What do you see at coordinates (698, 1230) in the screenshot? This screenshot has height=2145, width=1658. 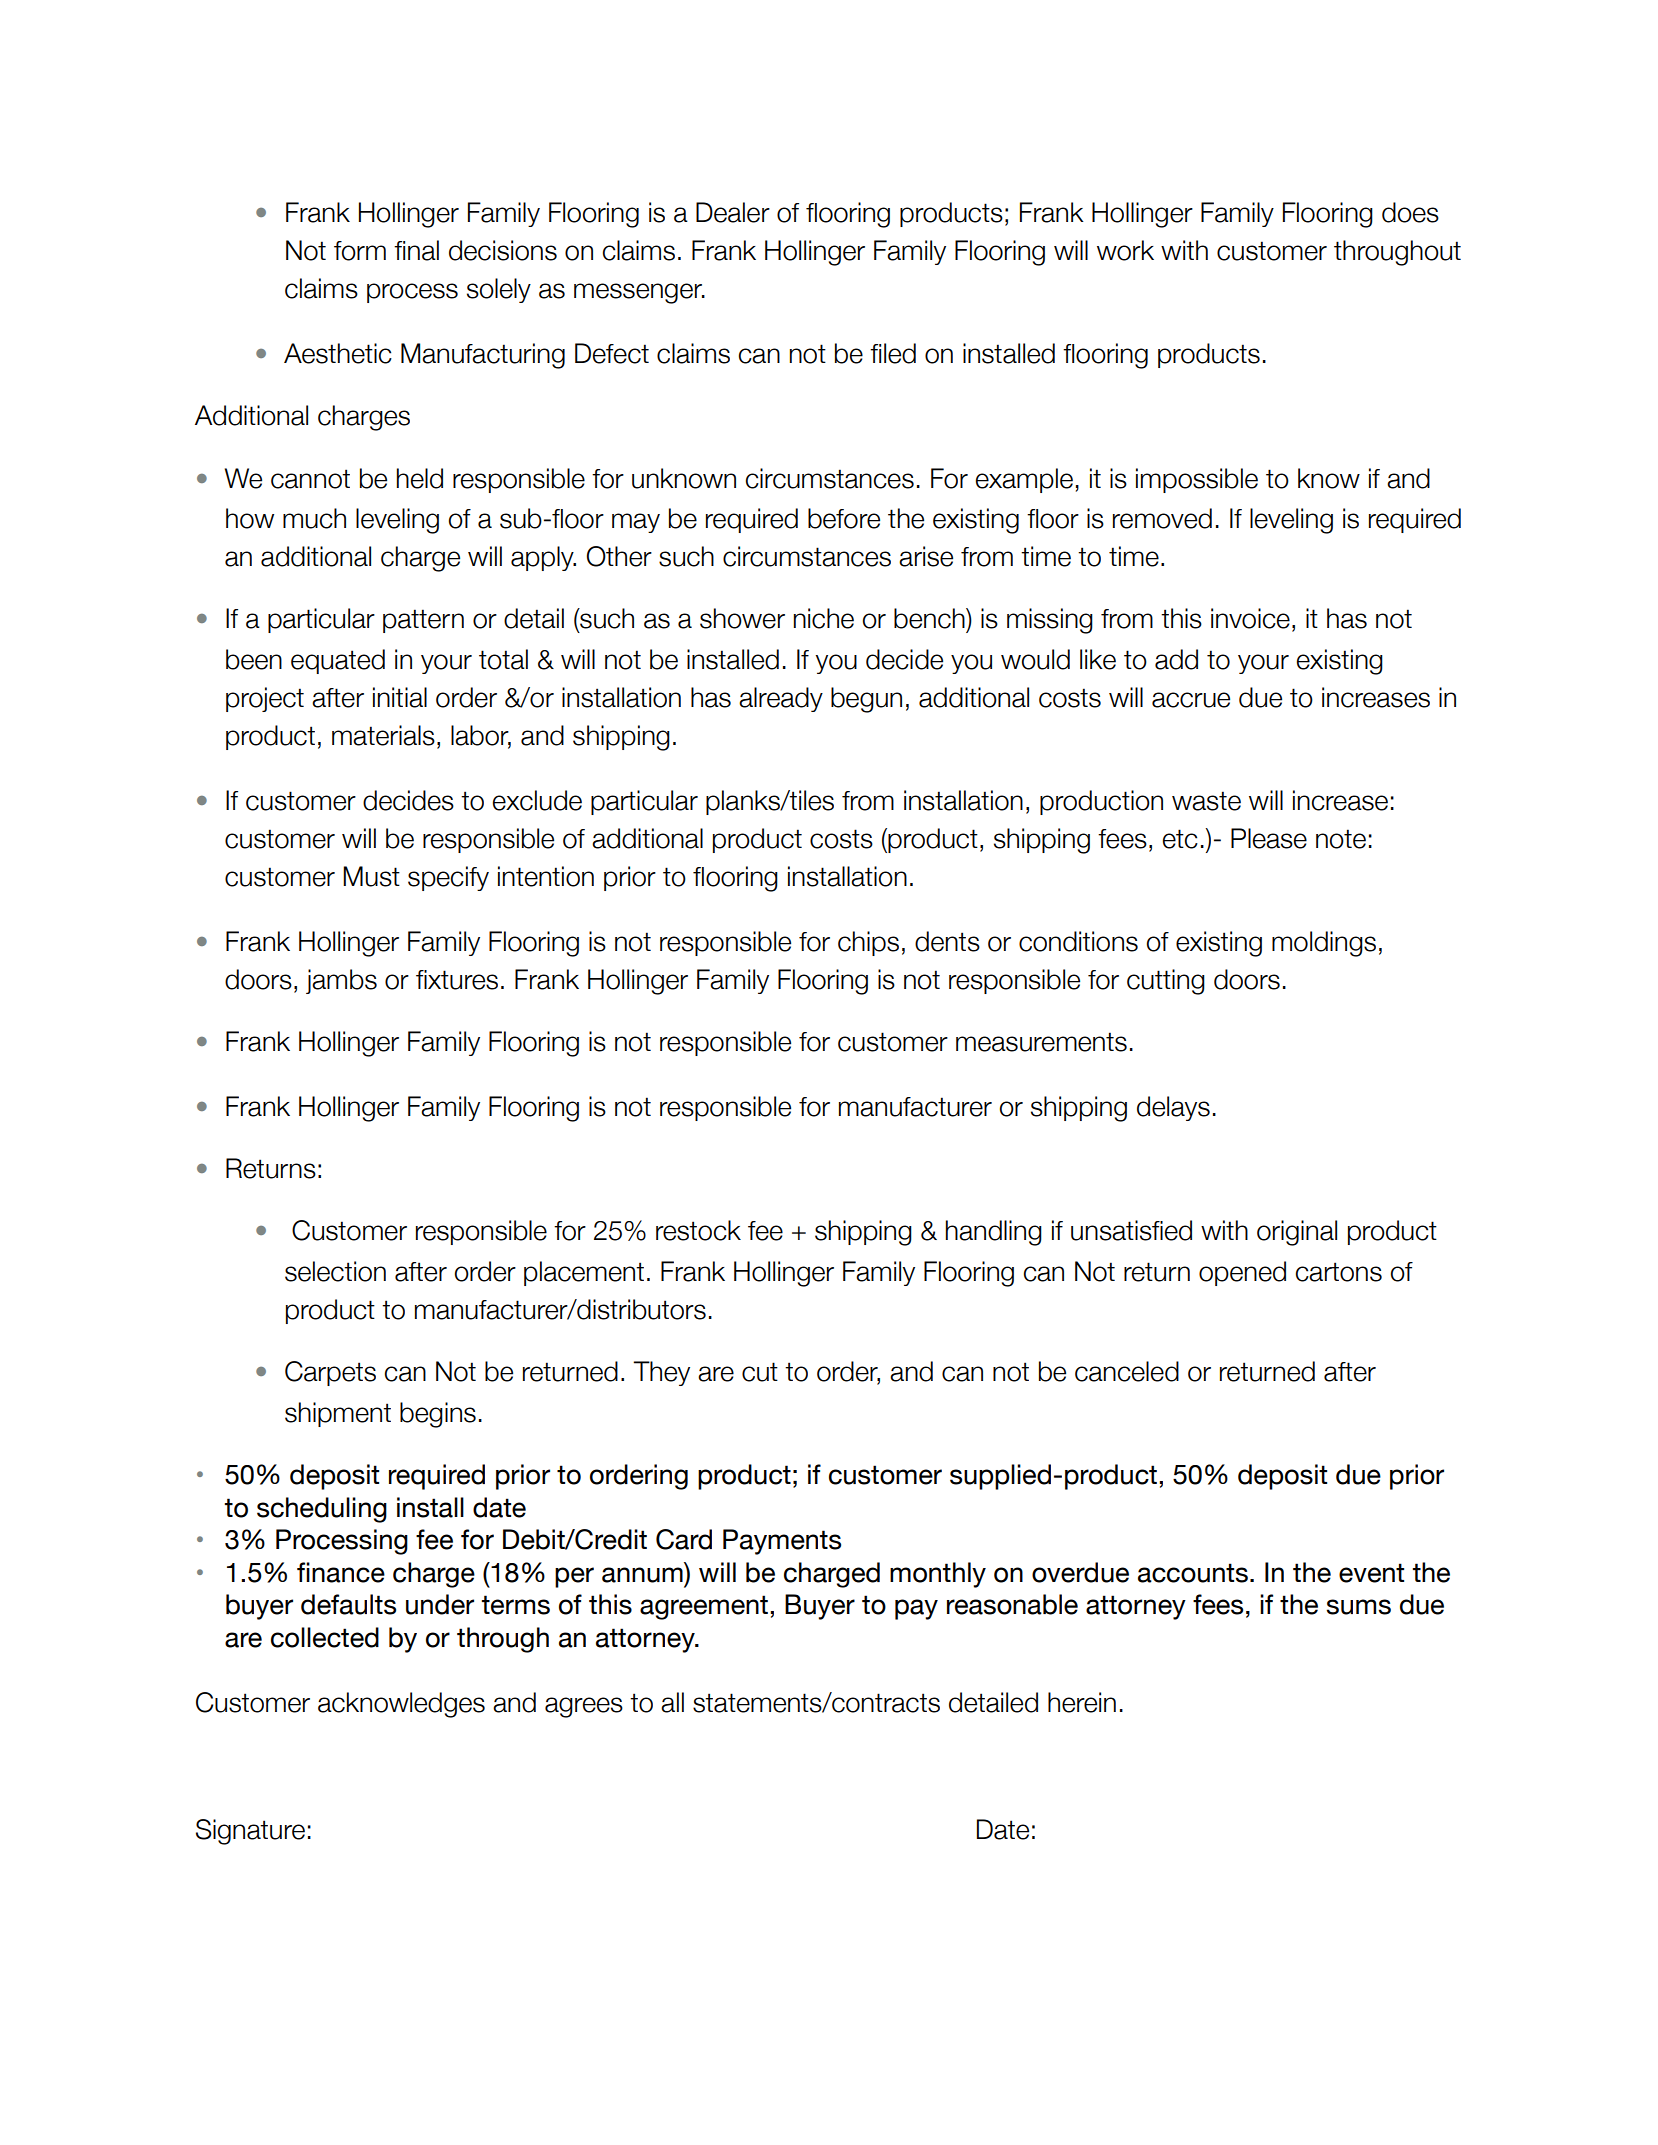 I see `restock` at bounding box center [698, 1230].
